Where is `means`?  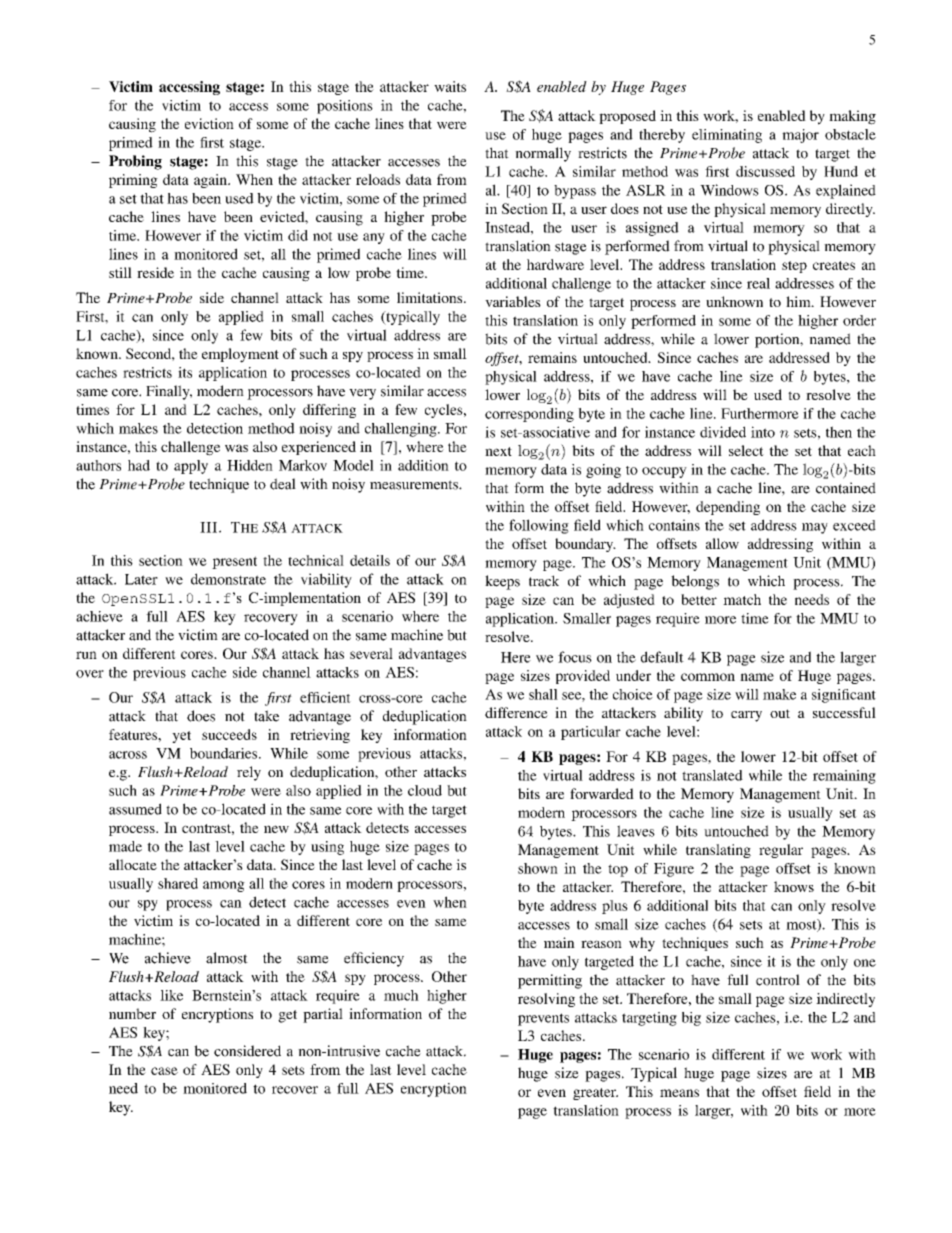 means is located at coordinates (679, 1093).
